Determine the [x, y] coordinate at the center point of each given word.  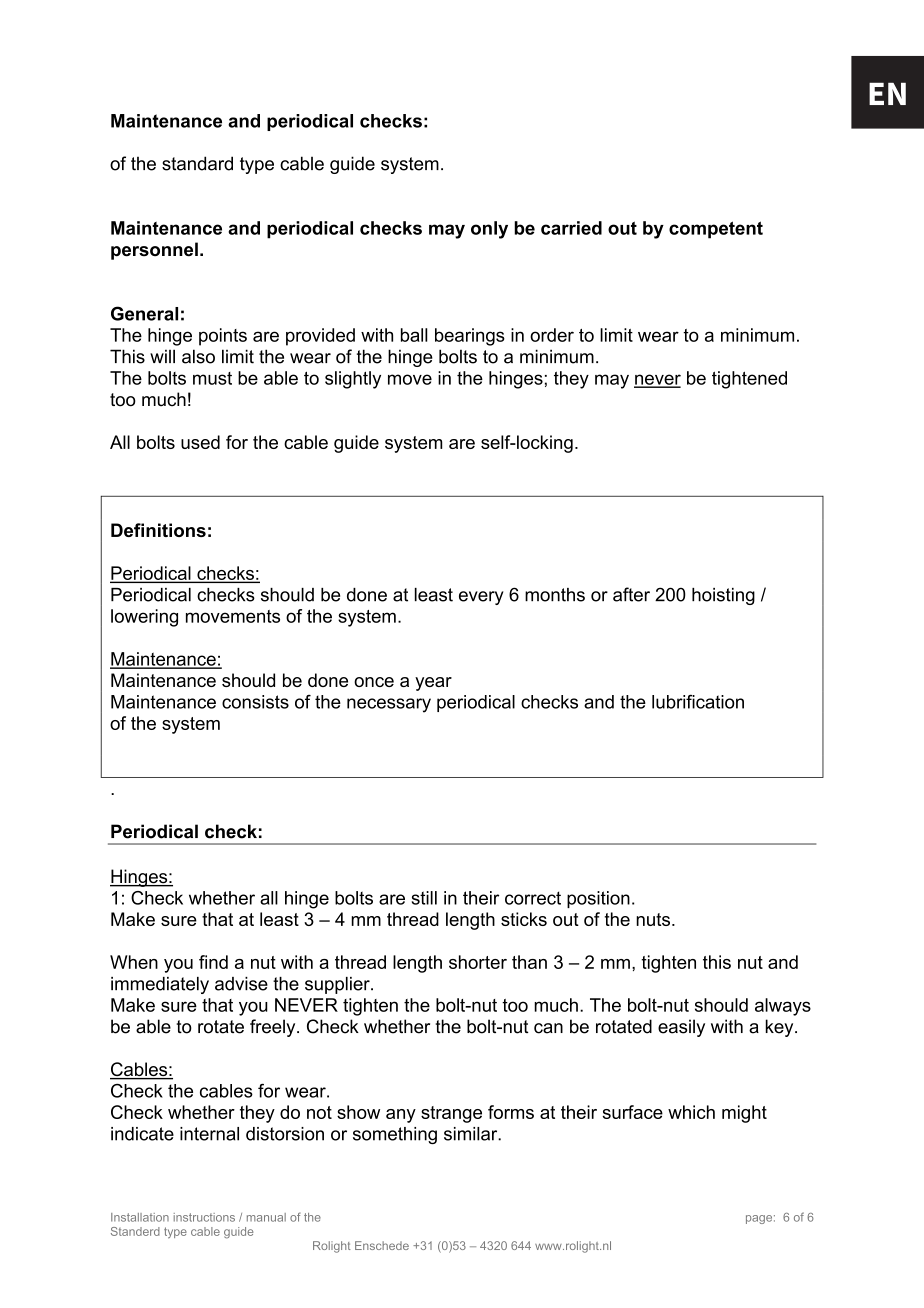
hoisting [723, 596]
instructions [204, 1217]
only [489, 230]
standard [197, 163]
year [433, 684]
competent [716, 230]
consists [255, 702]
